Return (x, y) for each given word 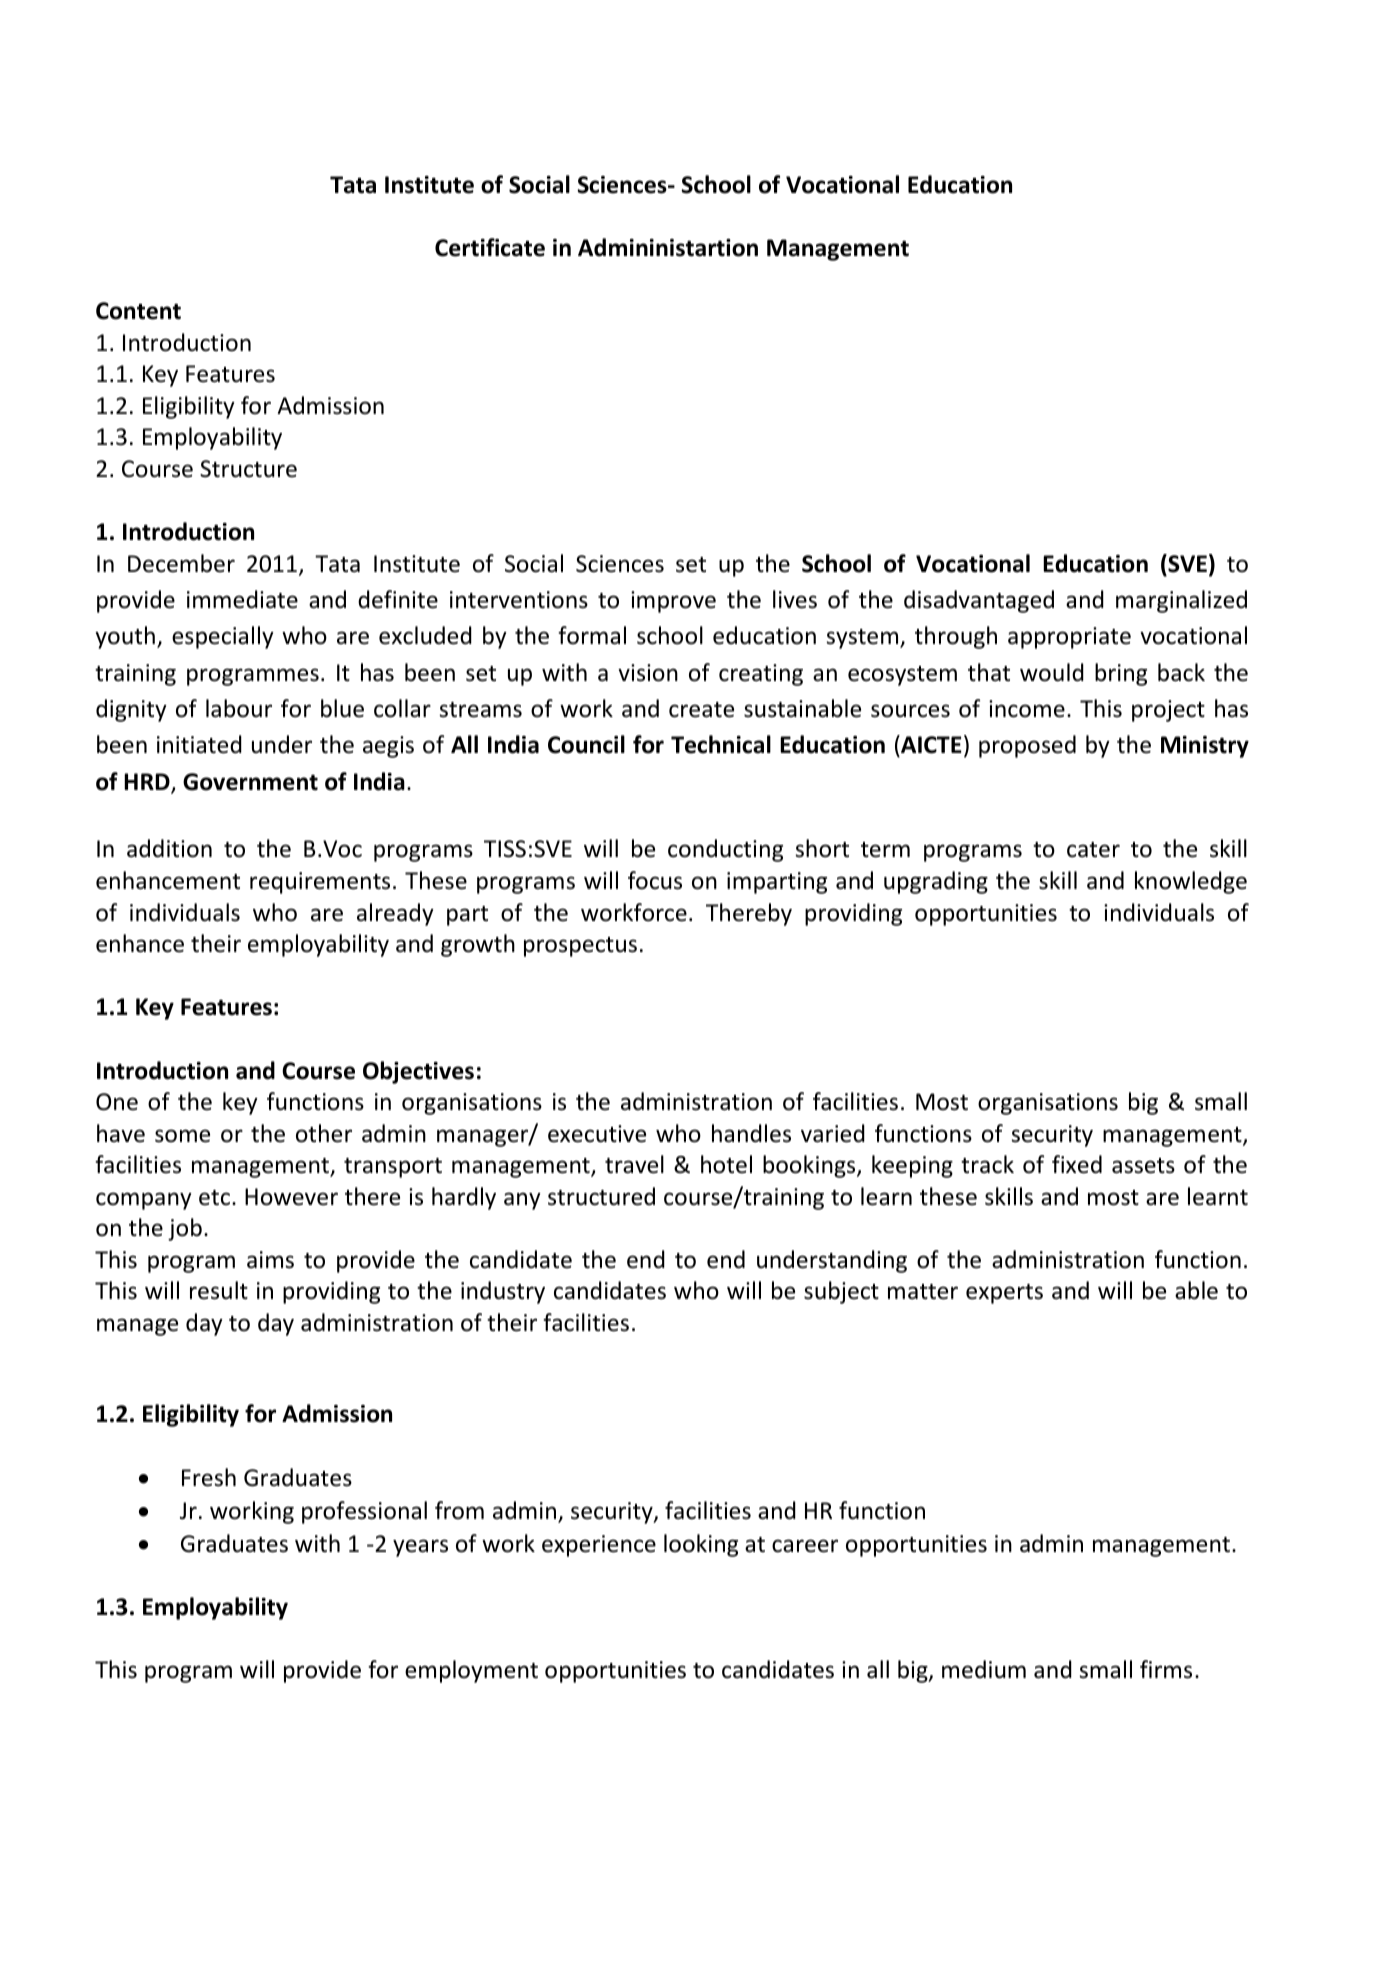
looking (701, 1545)
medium (984, 1669)
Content (138, 311)
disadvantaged (979, 601)
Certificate (490, 247)
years (420, 1548)
